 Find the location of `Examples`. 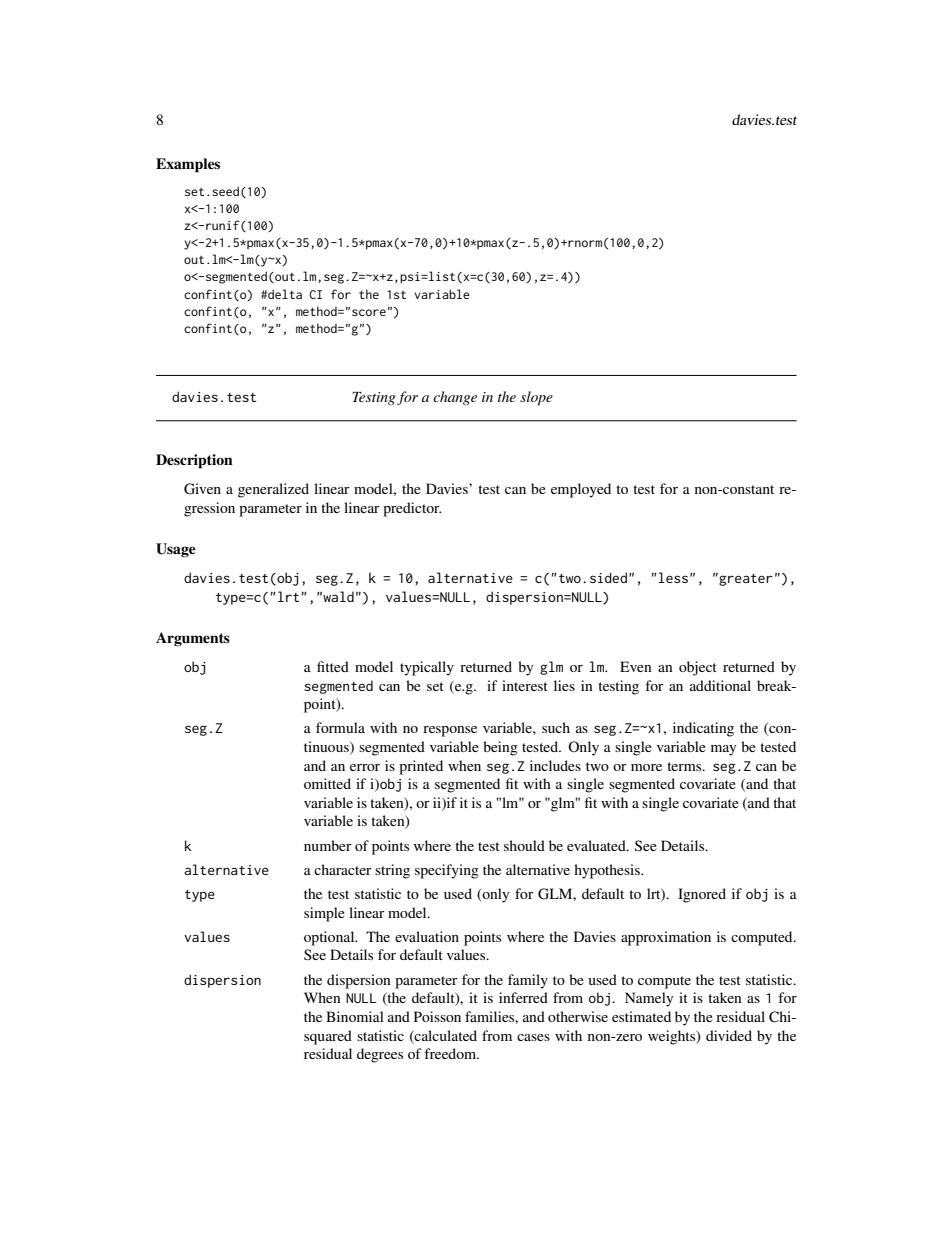

Examples is located at coordinates (188, 165).
